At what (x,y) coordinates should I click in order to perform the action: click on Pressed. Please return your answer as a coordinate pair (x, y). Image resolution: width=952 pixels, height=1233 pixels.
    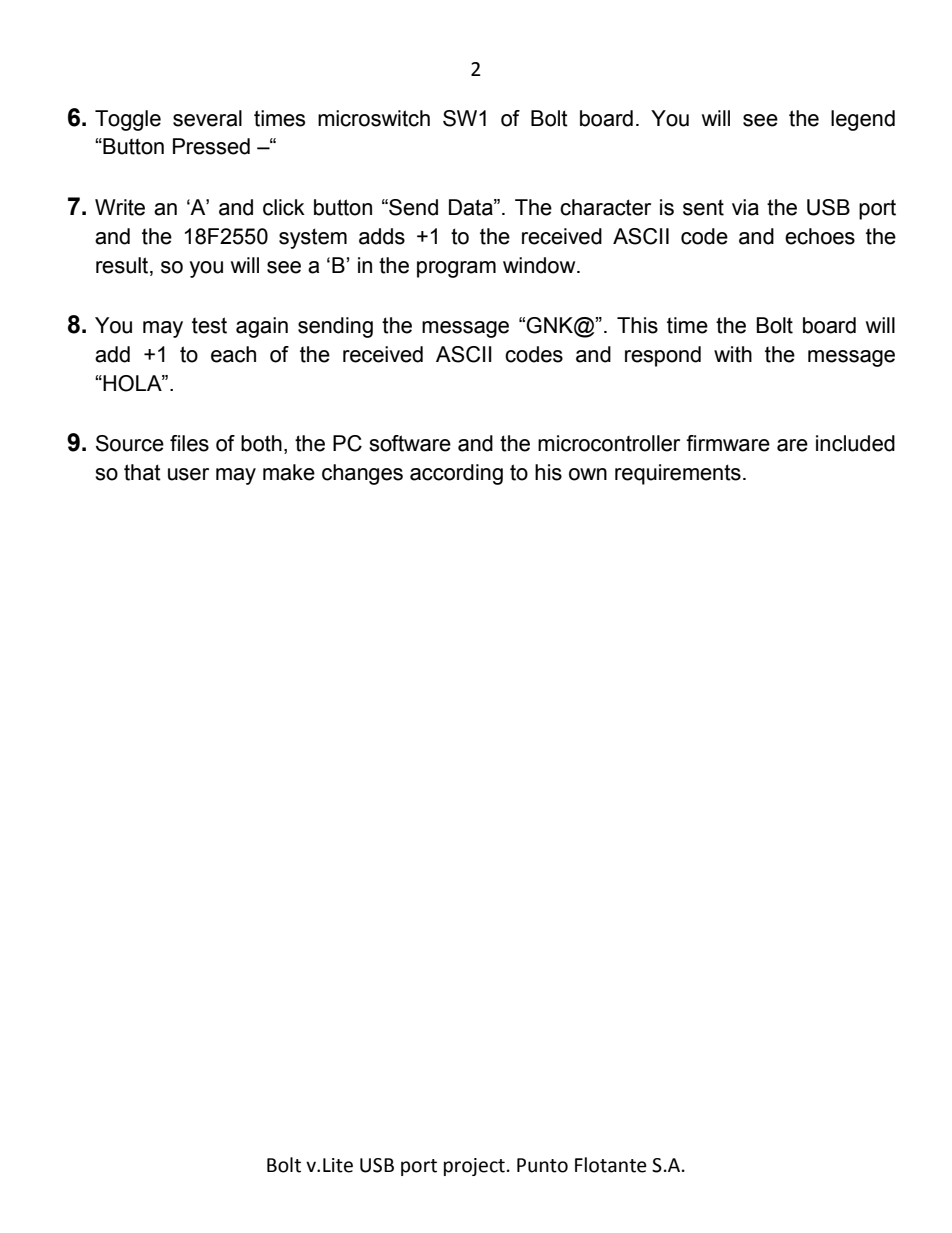
    Looking at the image, I should click on (211, 146).
